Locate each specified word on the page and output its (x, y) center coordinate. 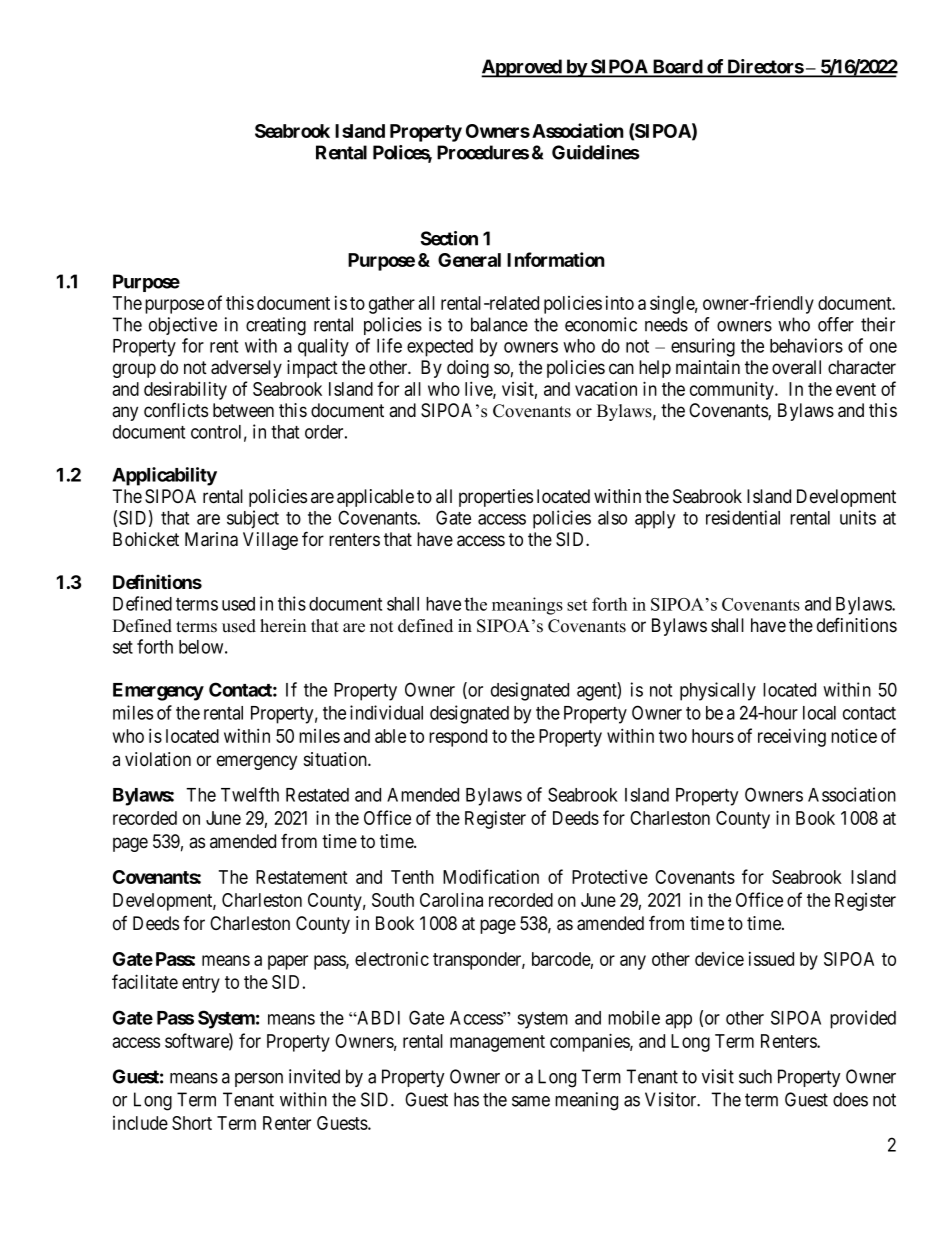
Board (677, 67)
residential (743, 517)
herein (283, 626)
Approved (522, 68)
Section (449, 238)
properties (496, 498)
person (259, 1080)
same (531, 1101)
